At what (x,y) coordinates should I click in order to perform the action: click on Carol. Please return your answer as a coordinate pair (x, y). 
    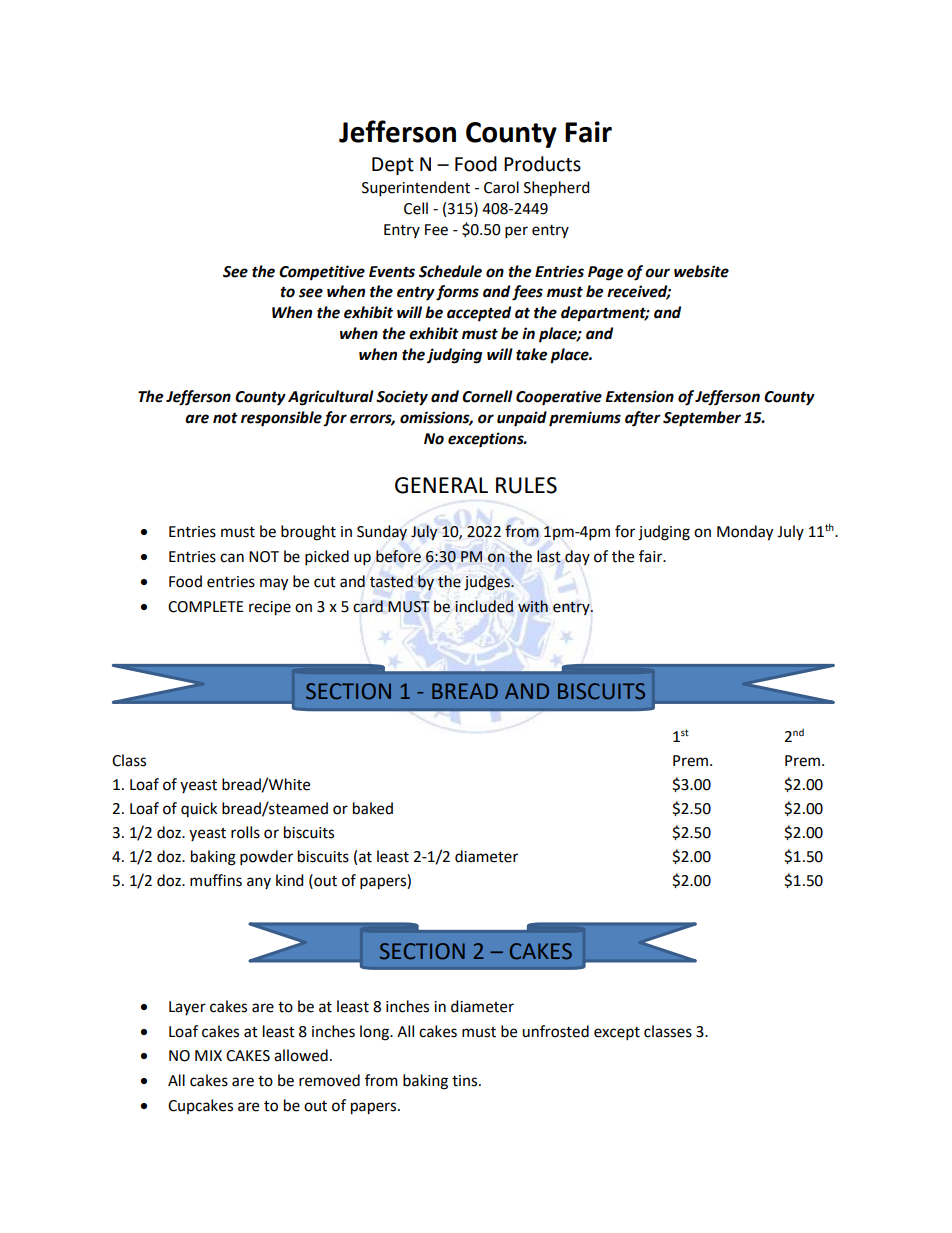
    Looking at the image, I should click on (501, 187).
